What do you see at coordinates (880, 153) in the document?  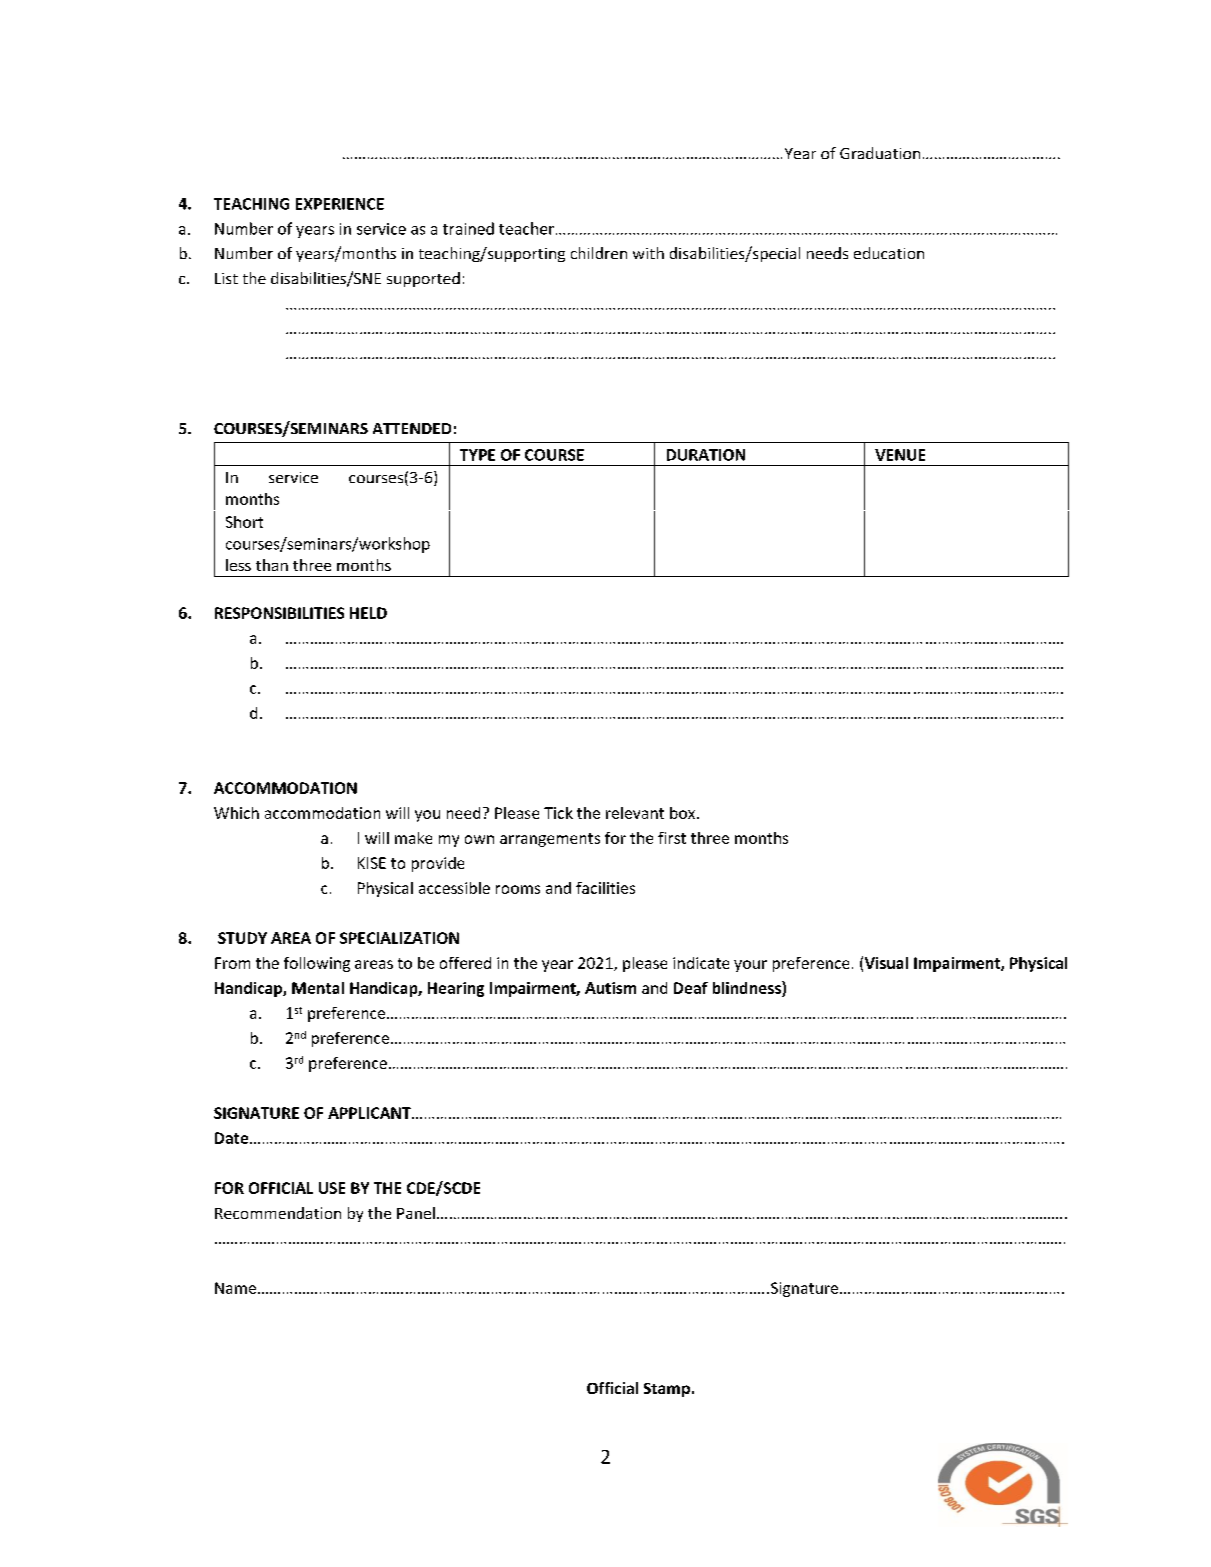 I see `Graduation` at bounding box center [880, 153].
